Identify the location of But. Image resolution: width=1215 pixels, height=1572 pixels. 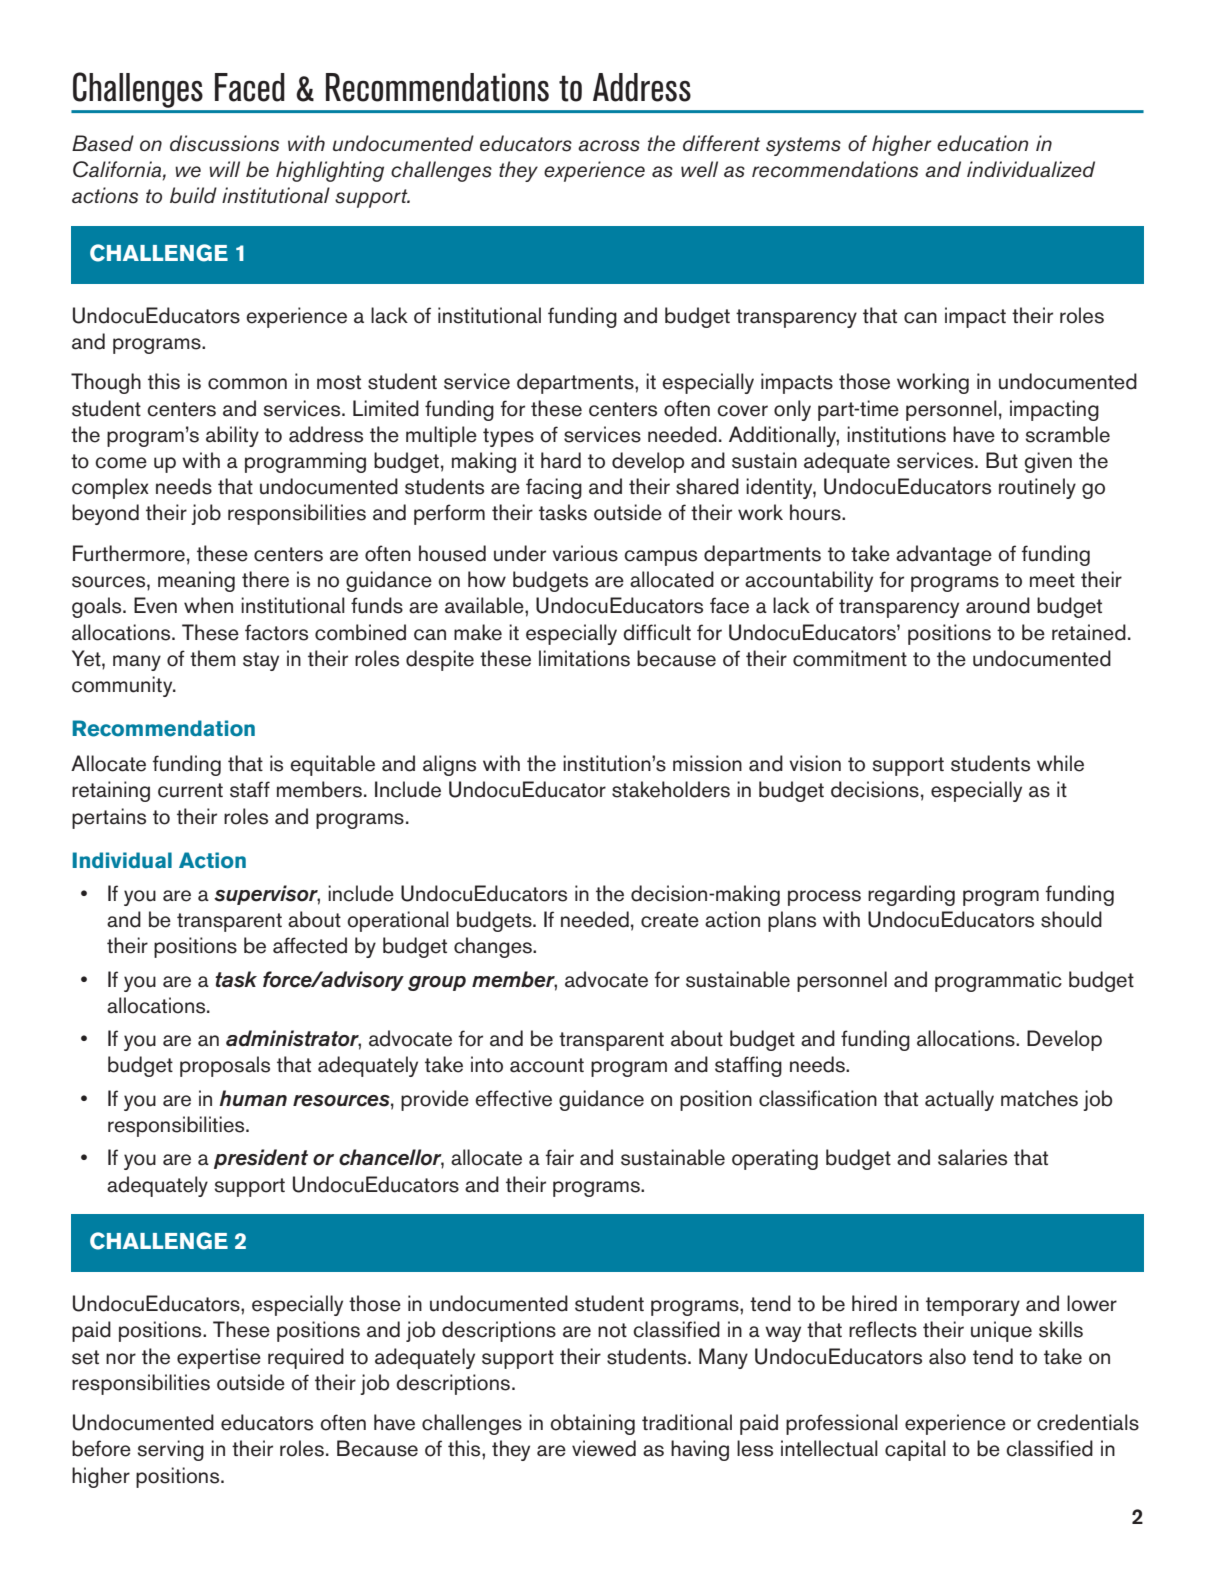
(1002, 460).
